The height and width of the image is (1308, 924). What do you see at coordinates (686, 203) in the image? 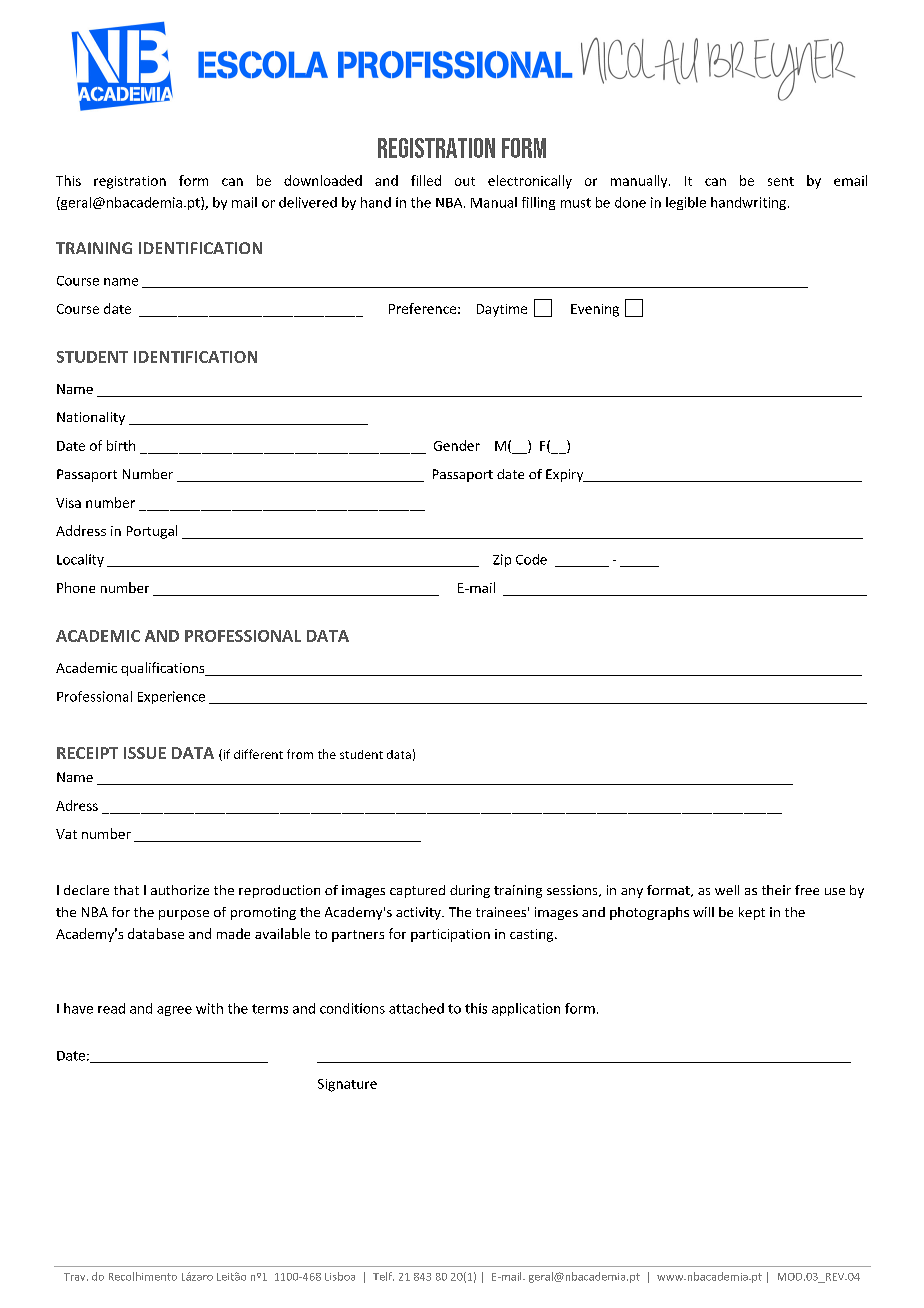
I see `legible` at bounding box center [686, 203].
